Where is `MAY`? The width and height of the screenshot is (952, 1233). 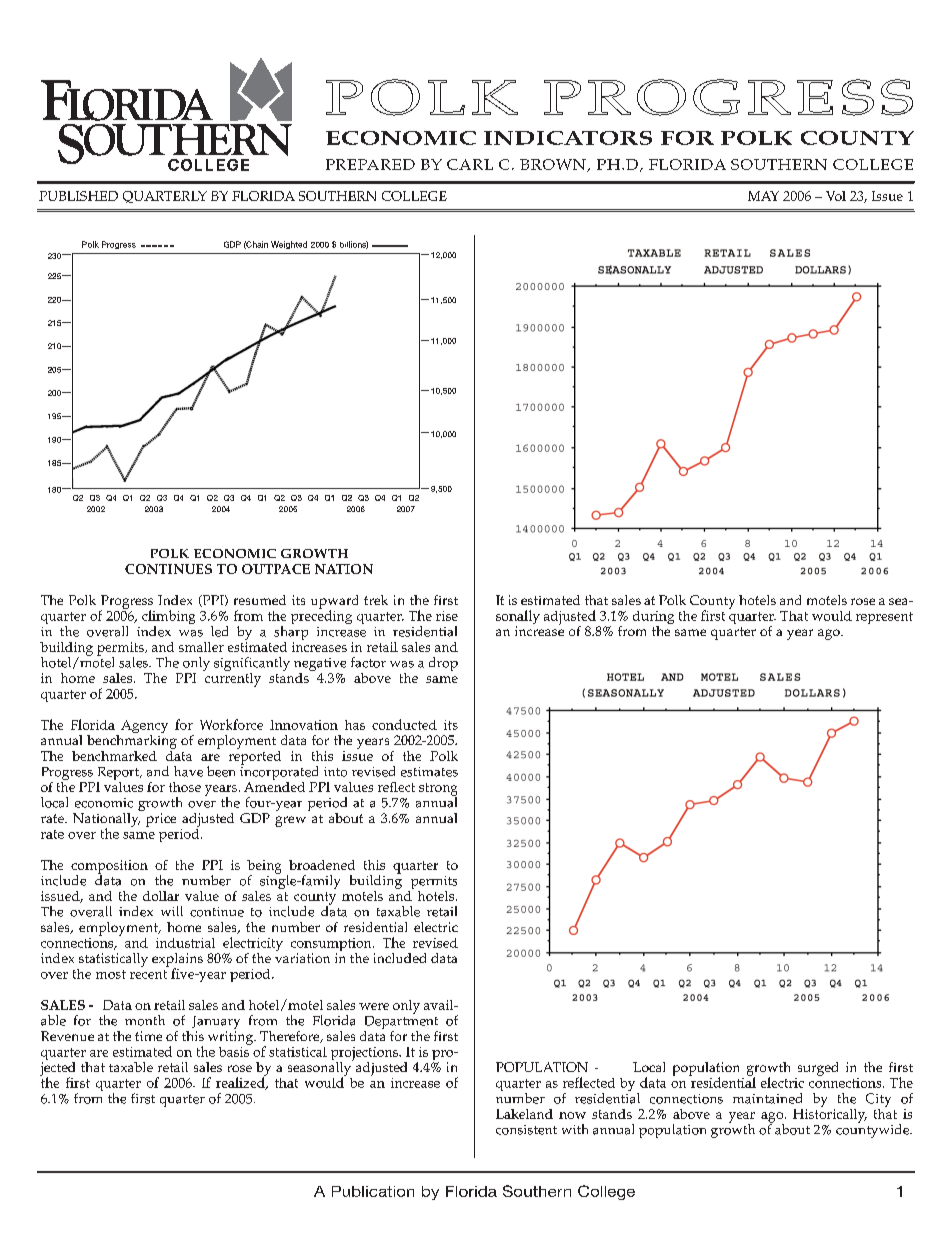 MAY is located at coordinates (763, 196).
